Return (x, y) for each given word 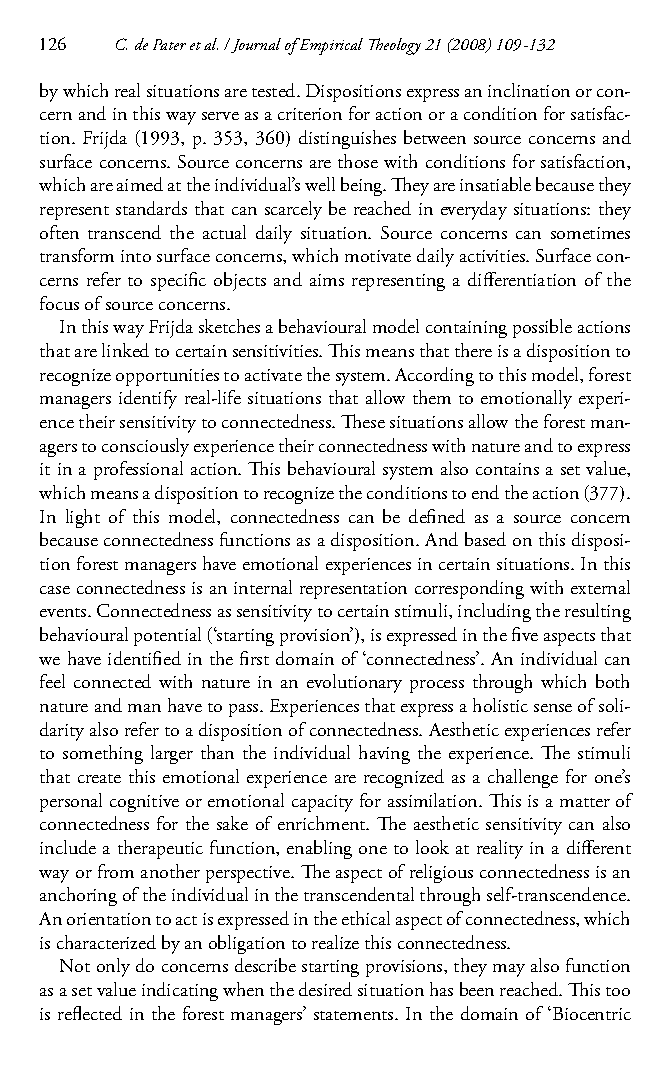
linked (125, 350)
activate (273, 375)
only (113, 967)
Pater (169, 44)
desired (325, 989)
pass (245, 710)
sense (553, 708)
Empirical (330, 46)
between (435, 137)
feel (52, 681)
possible (542, 328)
